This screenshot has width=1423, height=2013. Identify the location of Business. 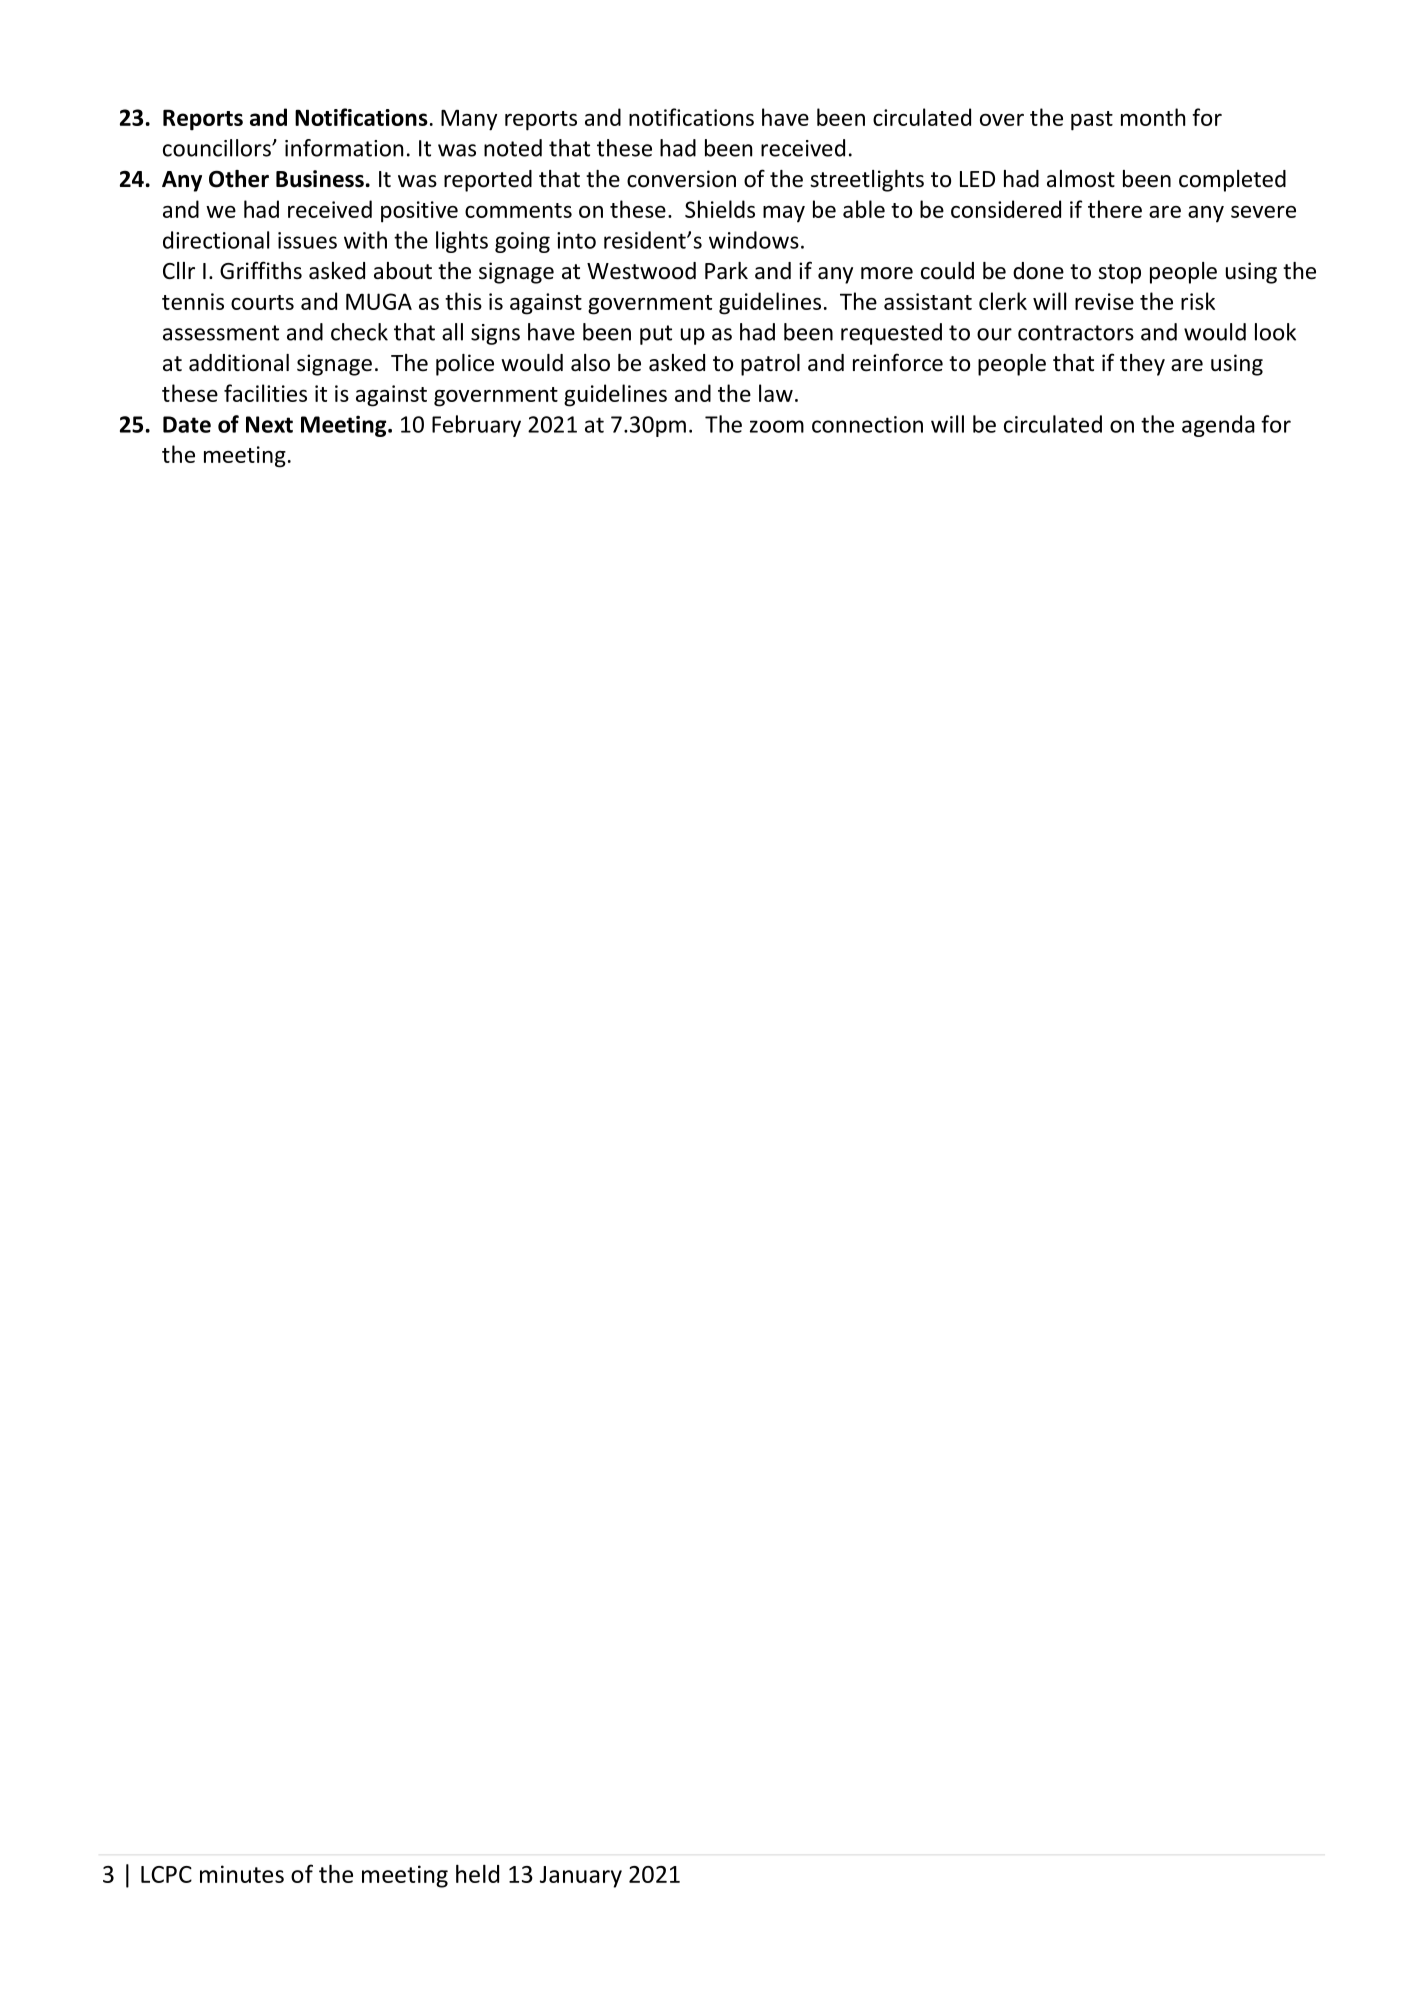
(320, 179).
